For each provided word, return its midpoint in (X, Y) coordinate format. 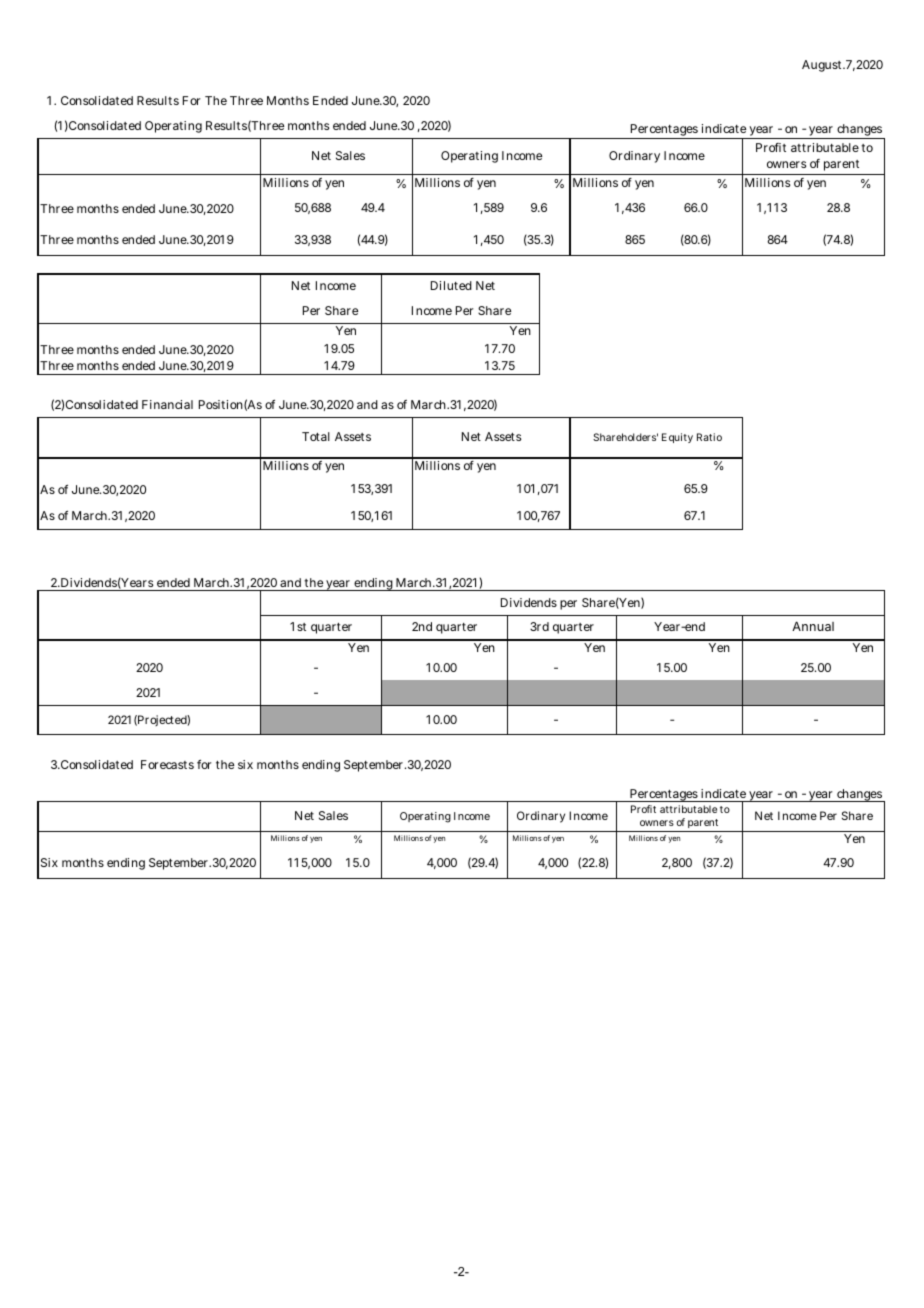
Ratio (709, 437)
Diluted (451, 285)
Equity (677, 438)
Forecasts (167, 764)
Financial (167, 404)
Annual (813, 626)
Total (316, 436)
